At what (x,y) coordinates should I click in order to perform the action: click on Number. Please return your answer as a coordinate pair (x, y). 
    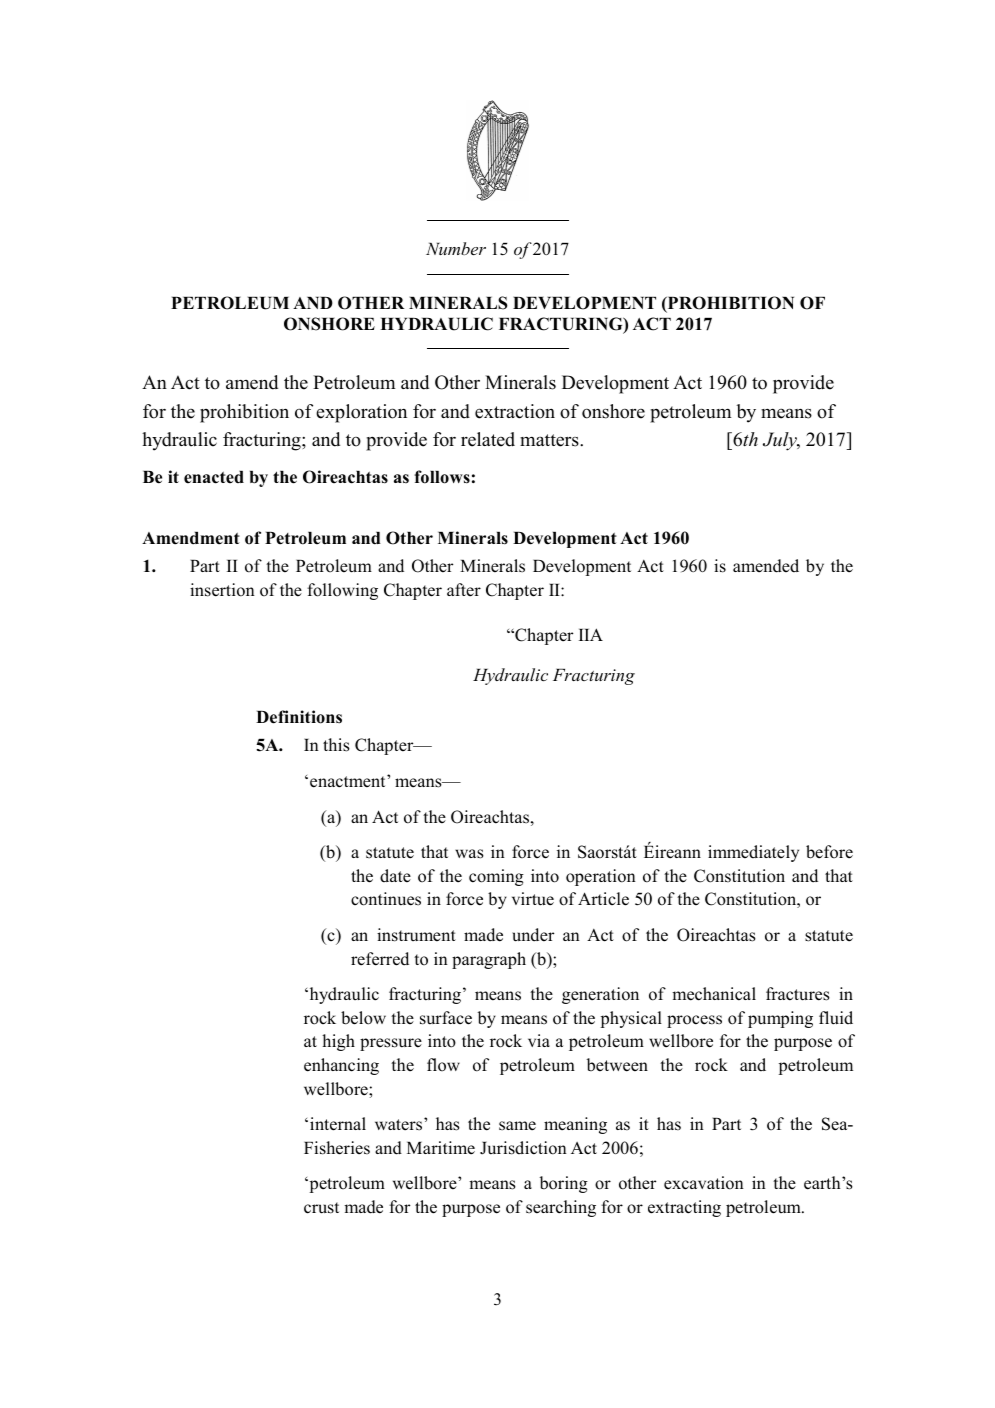
    Looking at the image, I should click on (456, 248).
